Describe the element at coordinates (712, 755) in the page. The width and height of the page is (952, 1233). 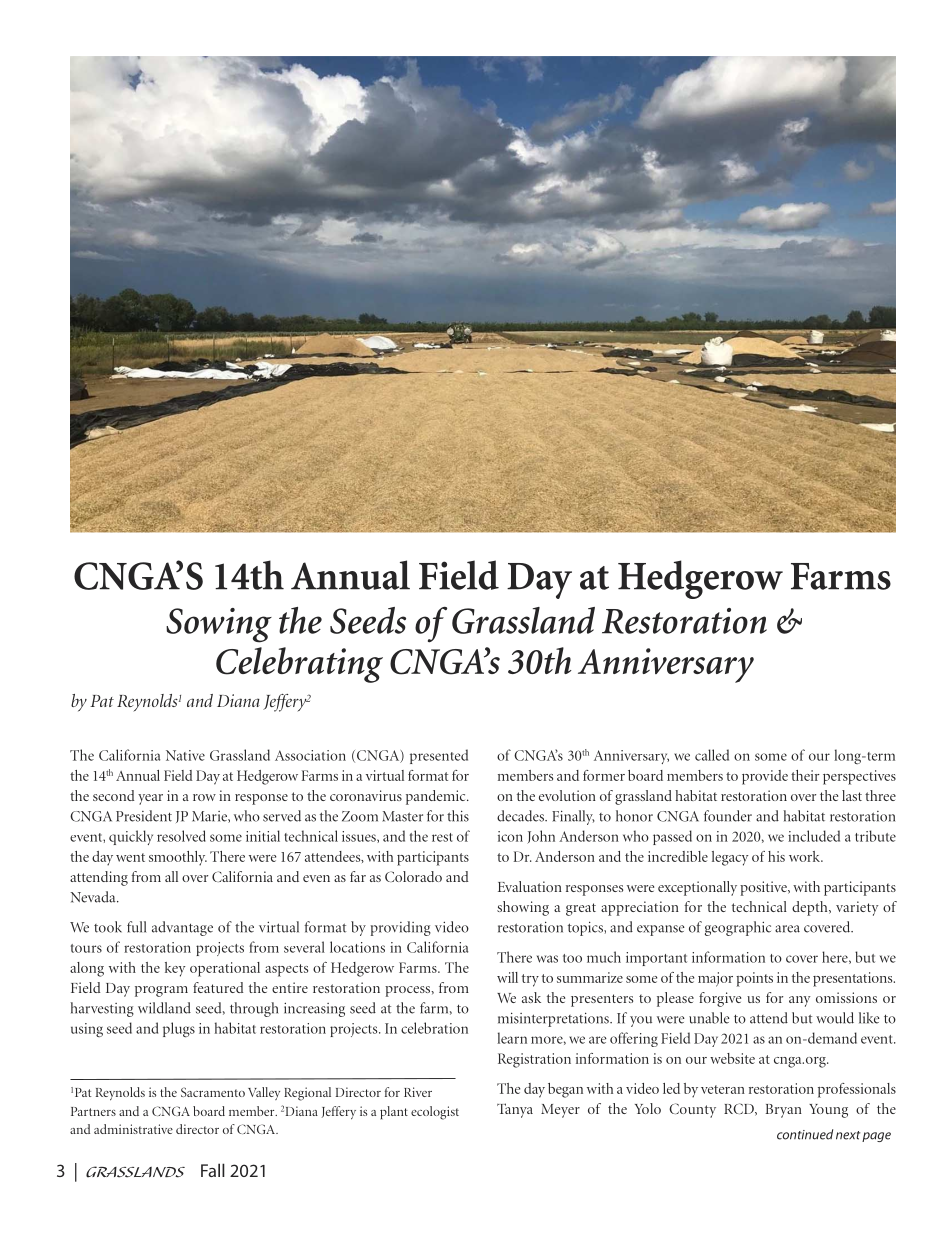
I see `called` at that location.
